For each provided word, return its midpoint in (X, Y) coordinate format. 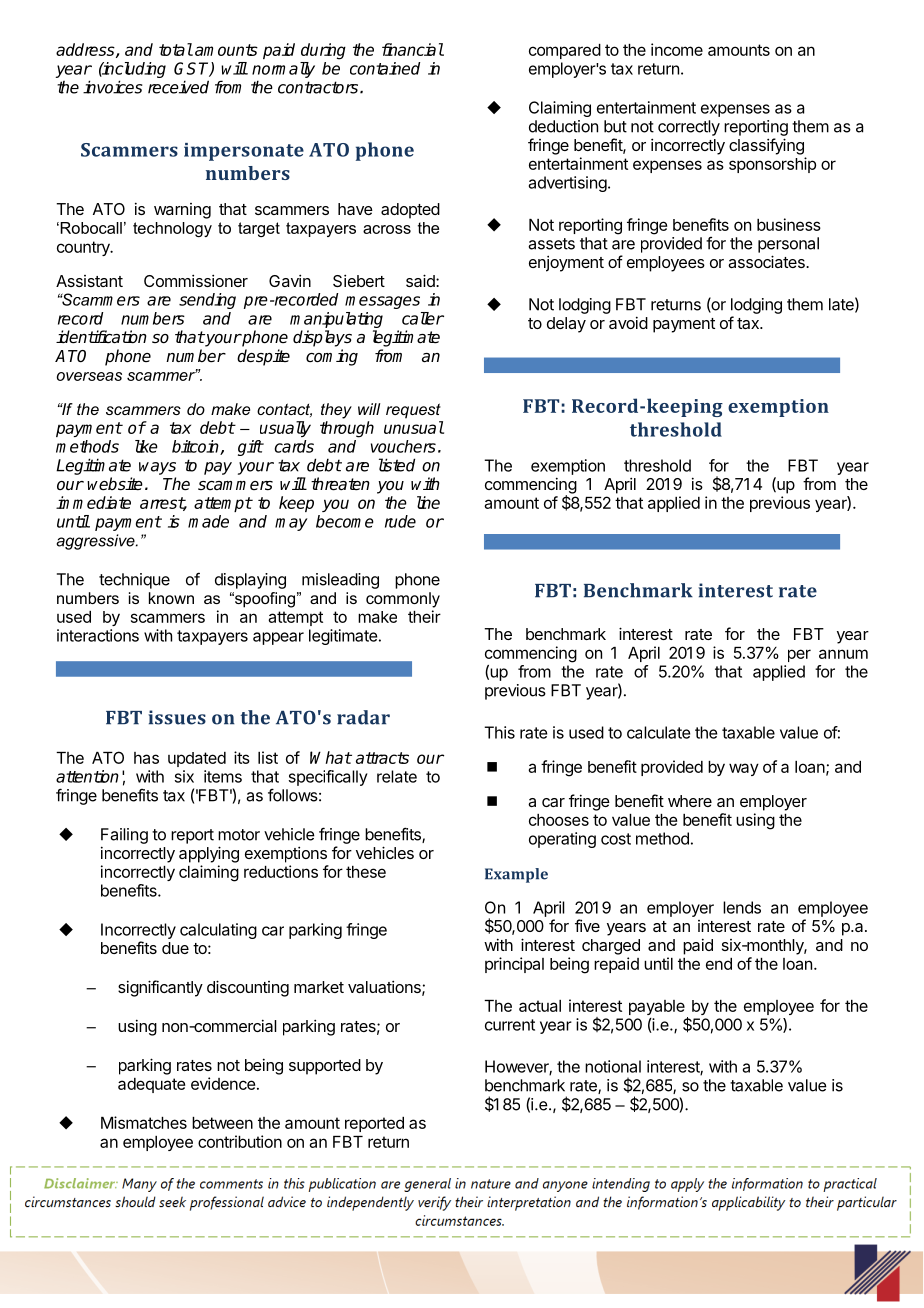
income (677, 49)
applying (209, 854)
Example (516, 875)
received (178, 87)
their (424, 616)
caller (423, 318)
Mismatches (144, 1122)
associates (767, 261)
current (510, 1025)
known (171, 598)
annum (843, 654)
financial (413, 49)
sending (207, 301)
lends (742, 907)
